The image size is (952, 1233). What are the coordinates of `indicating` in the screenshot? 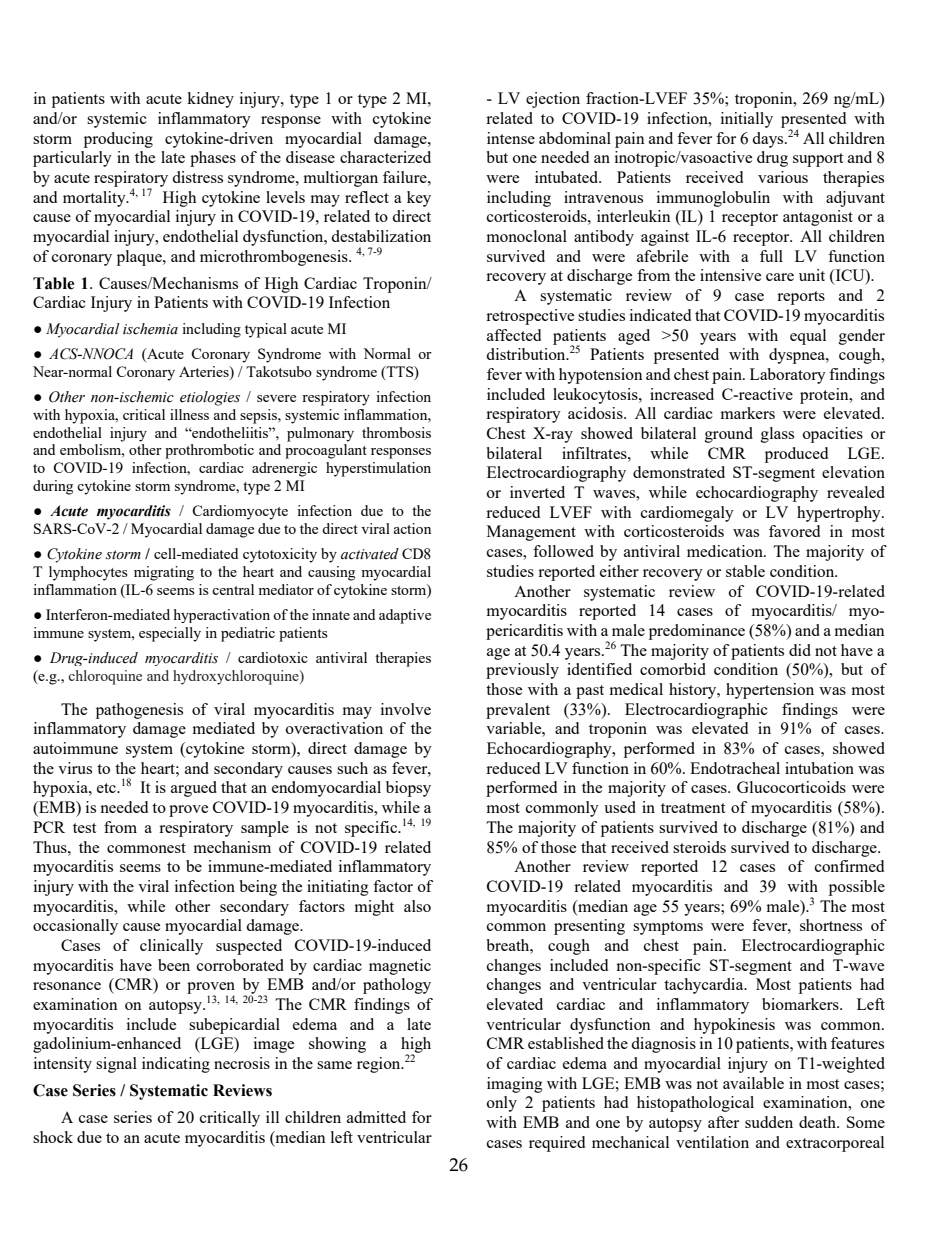 It's located at (176, 1065).
